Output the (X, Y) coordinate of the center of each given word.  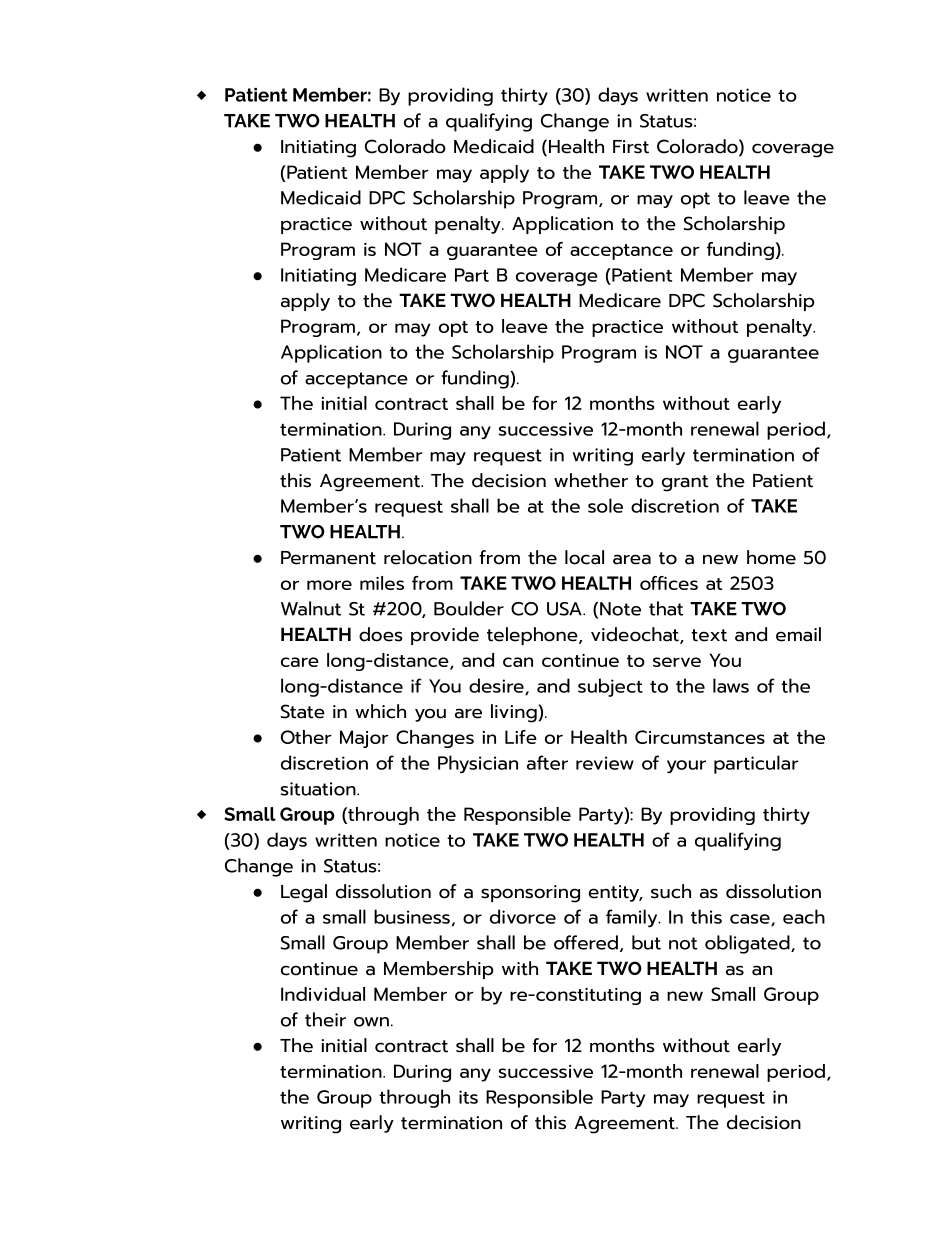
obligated (748, 944)
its (468, 1097)
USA (565, 609)
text (709, 635)
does (381, 634)
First (631, 147)
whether (591, 480)
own (371, 1022)
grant (685, 483)
